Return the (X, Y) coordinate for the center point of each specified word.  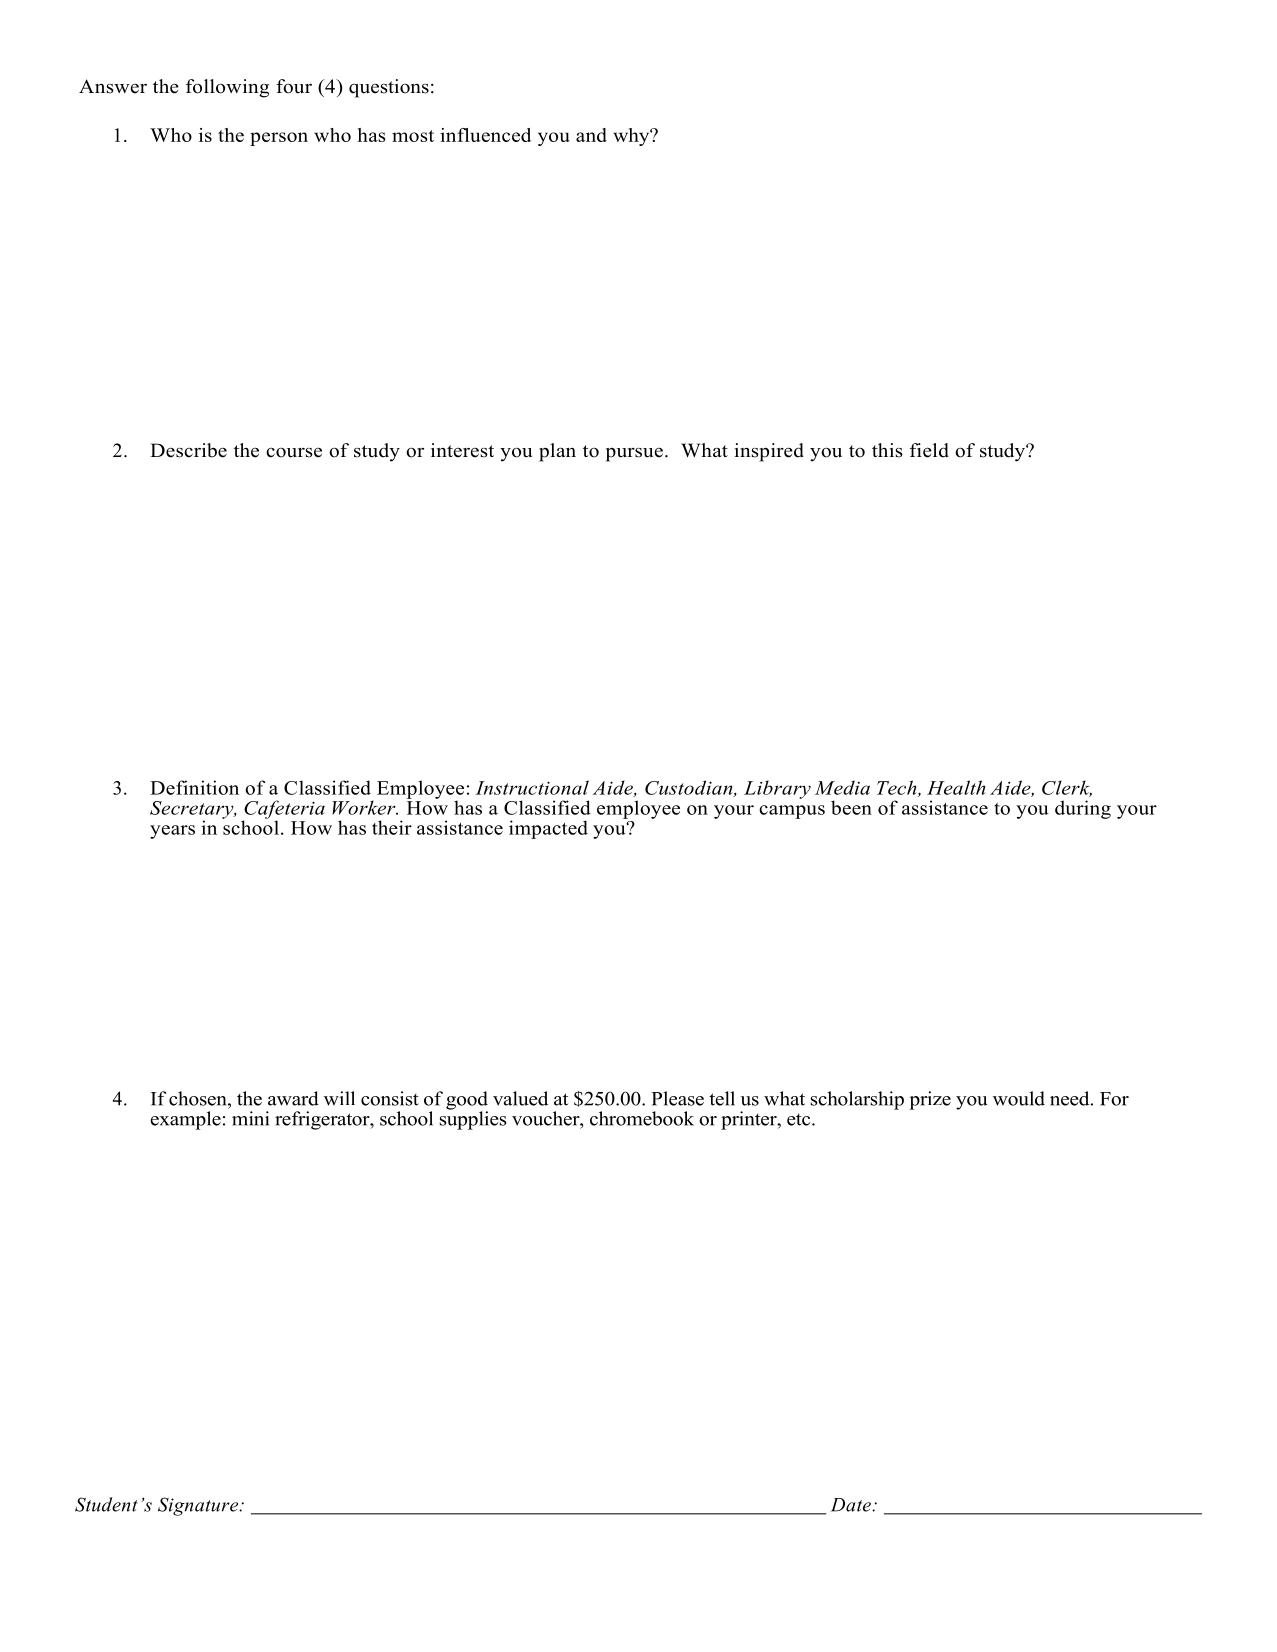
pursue (634, 455)
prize (930, 1100)
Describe (188, 450)
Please (677, 1098)
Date (852, 1505)
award (293, 1098)
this (887, 450)
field (929, 450)
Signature (199, 1506)
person (279, 139)
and (591, 135)
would (1019, 1098)
